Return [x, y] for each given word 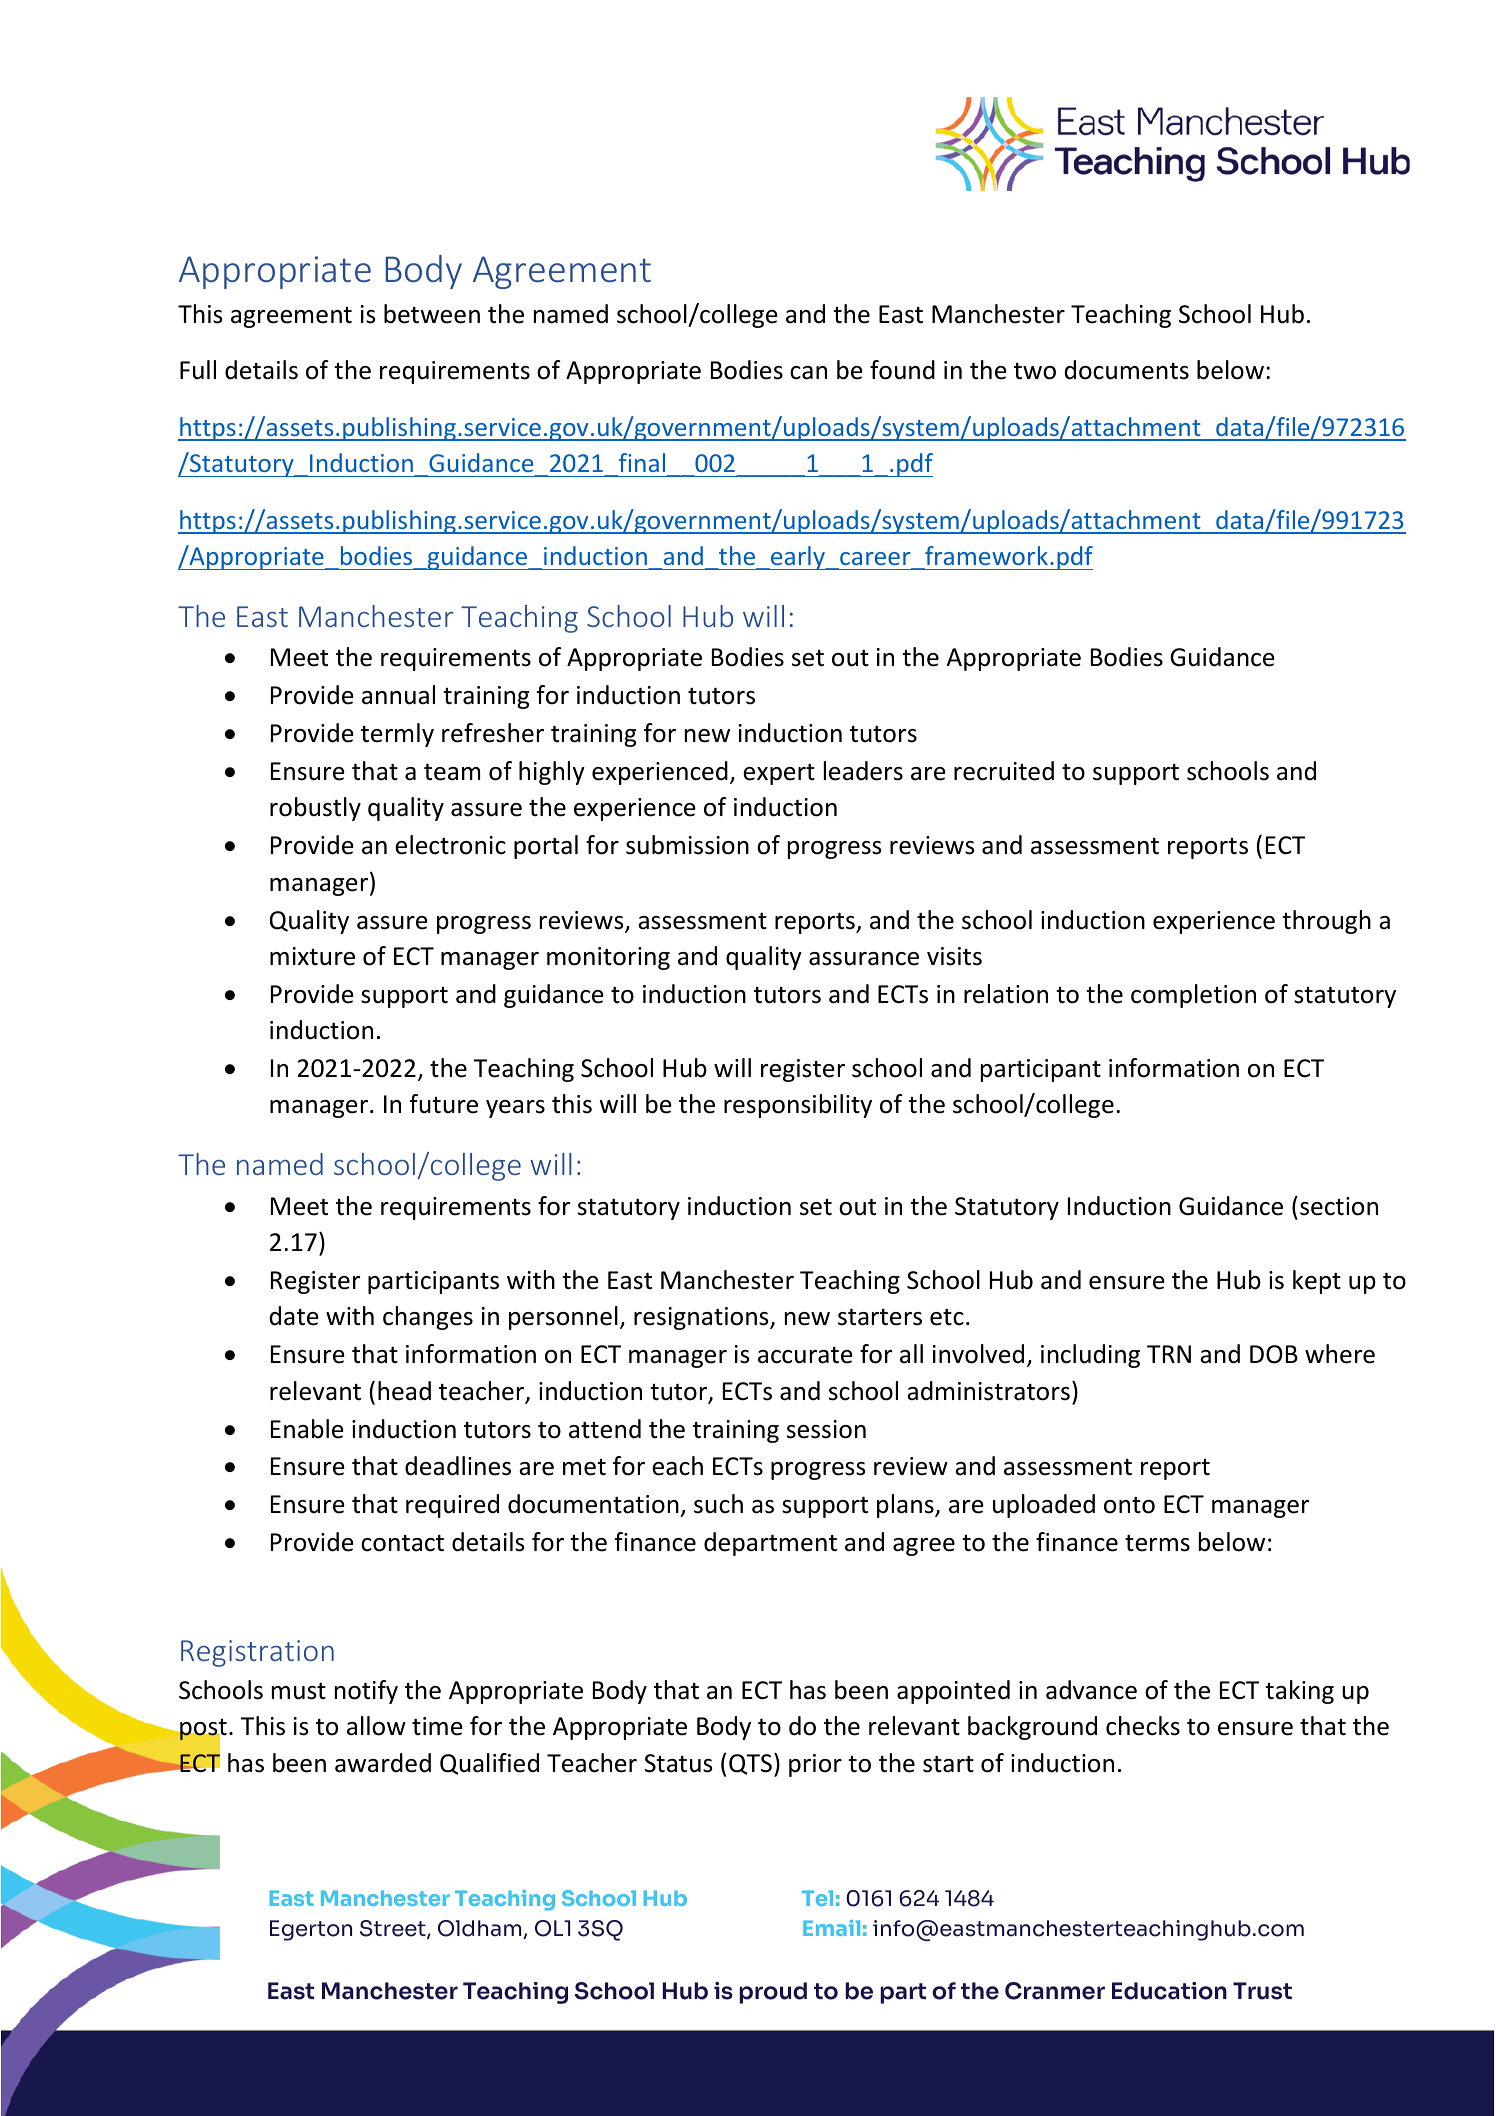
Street [394, 1929]
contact [402, 1543]
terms [1157, 1543]
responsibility [798, 1106]
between [432, 314]
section [1339, 1206]
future [444, 1104]
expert [779, 774]
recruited [1004, 771]
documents [1127, 370]
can [808, 373]
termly [397, 735]
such [718, 1504]
